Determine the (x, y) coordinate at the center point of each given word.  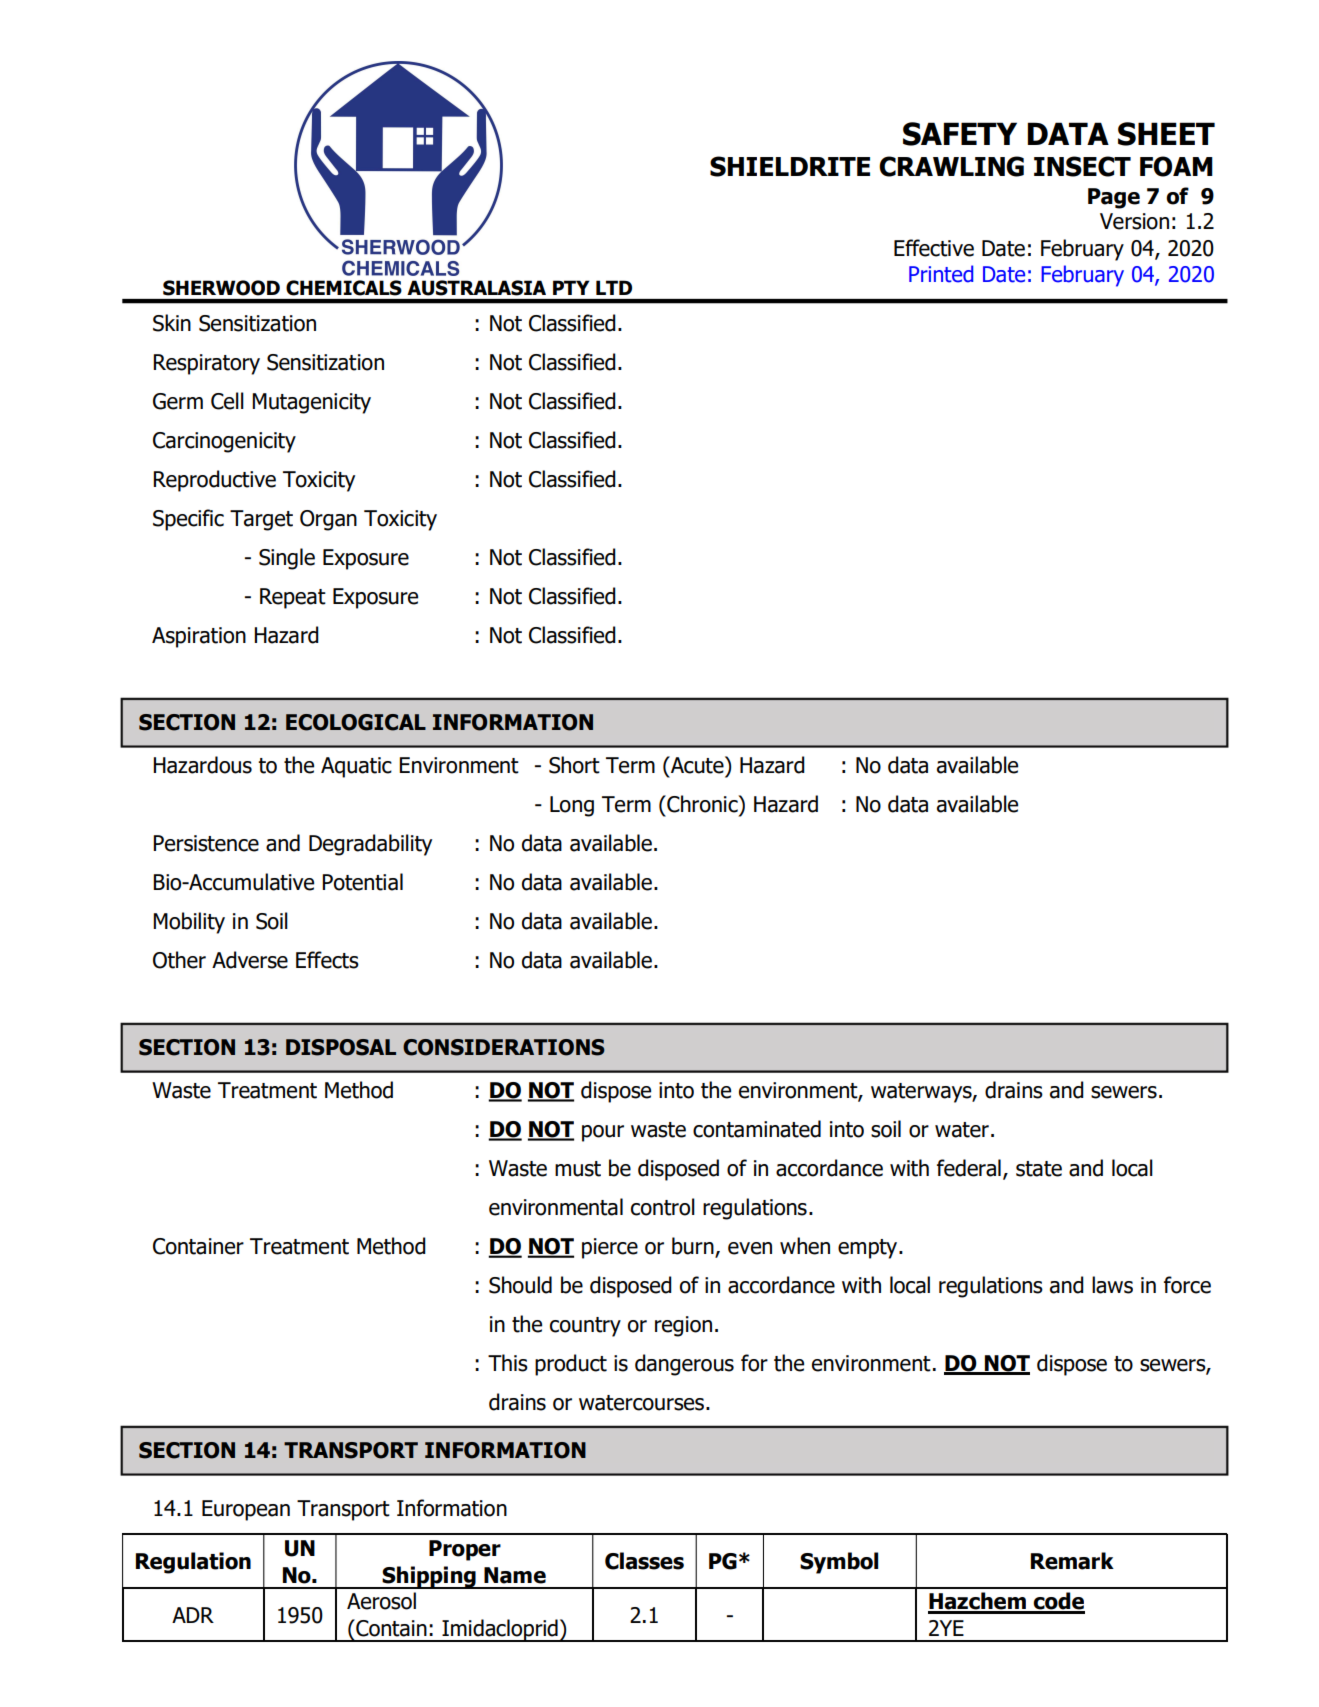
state (1039, 1169)
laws (1112, 1285)
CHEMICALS (344, 288)
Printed (941, 274)
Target (261, 520)
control (663, 1207)
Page (1114, 198)
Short (574, 765)
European (246, 1510)
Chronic (702, 804)
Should (520, 1285)
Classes (644, 1561)
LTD (614, 288)
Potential (362, 882)
